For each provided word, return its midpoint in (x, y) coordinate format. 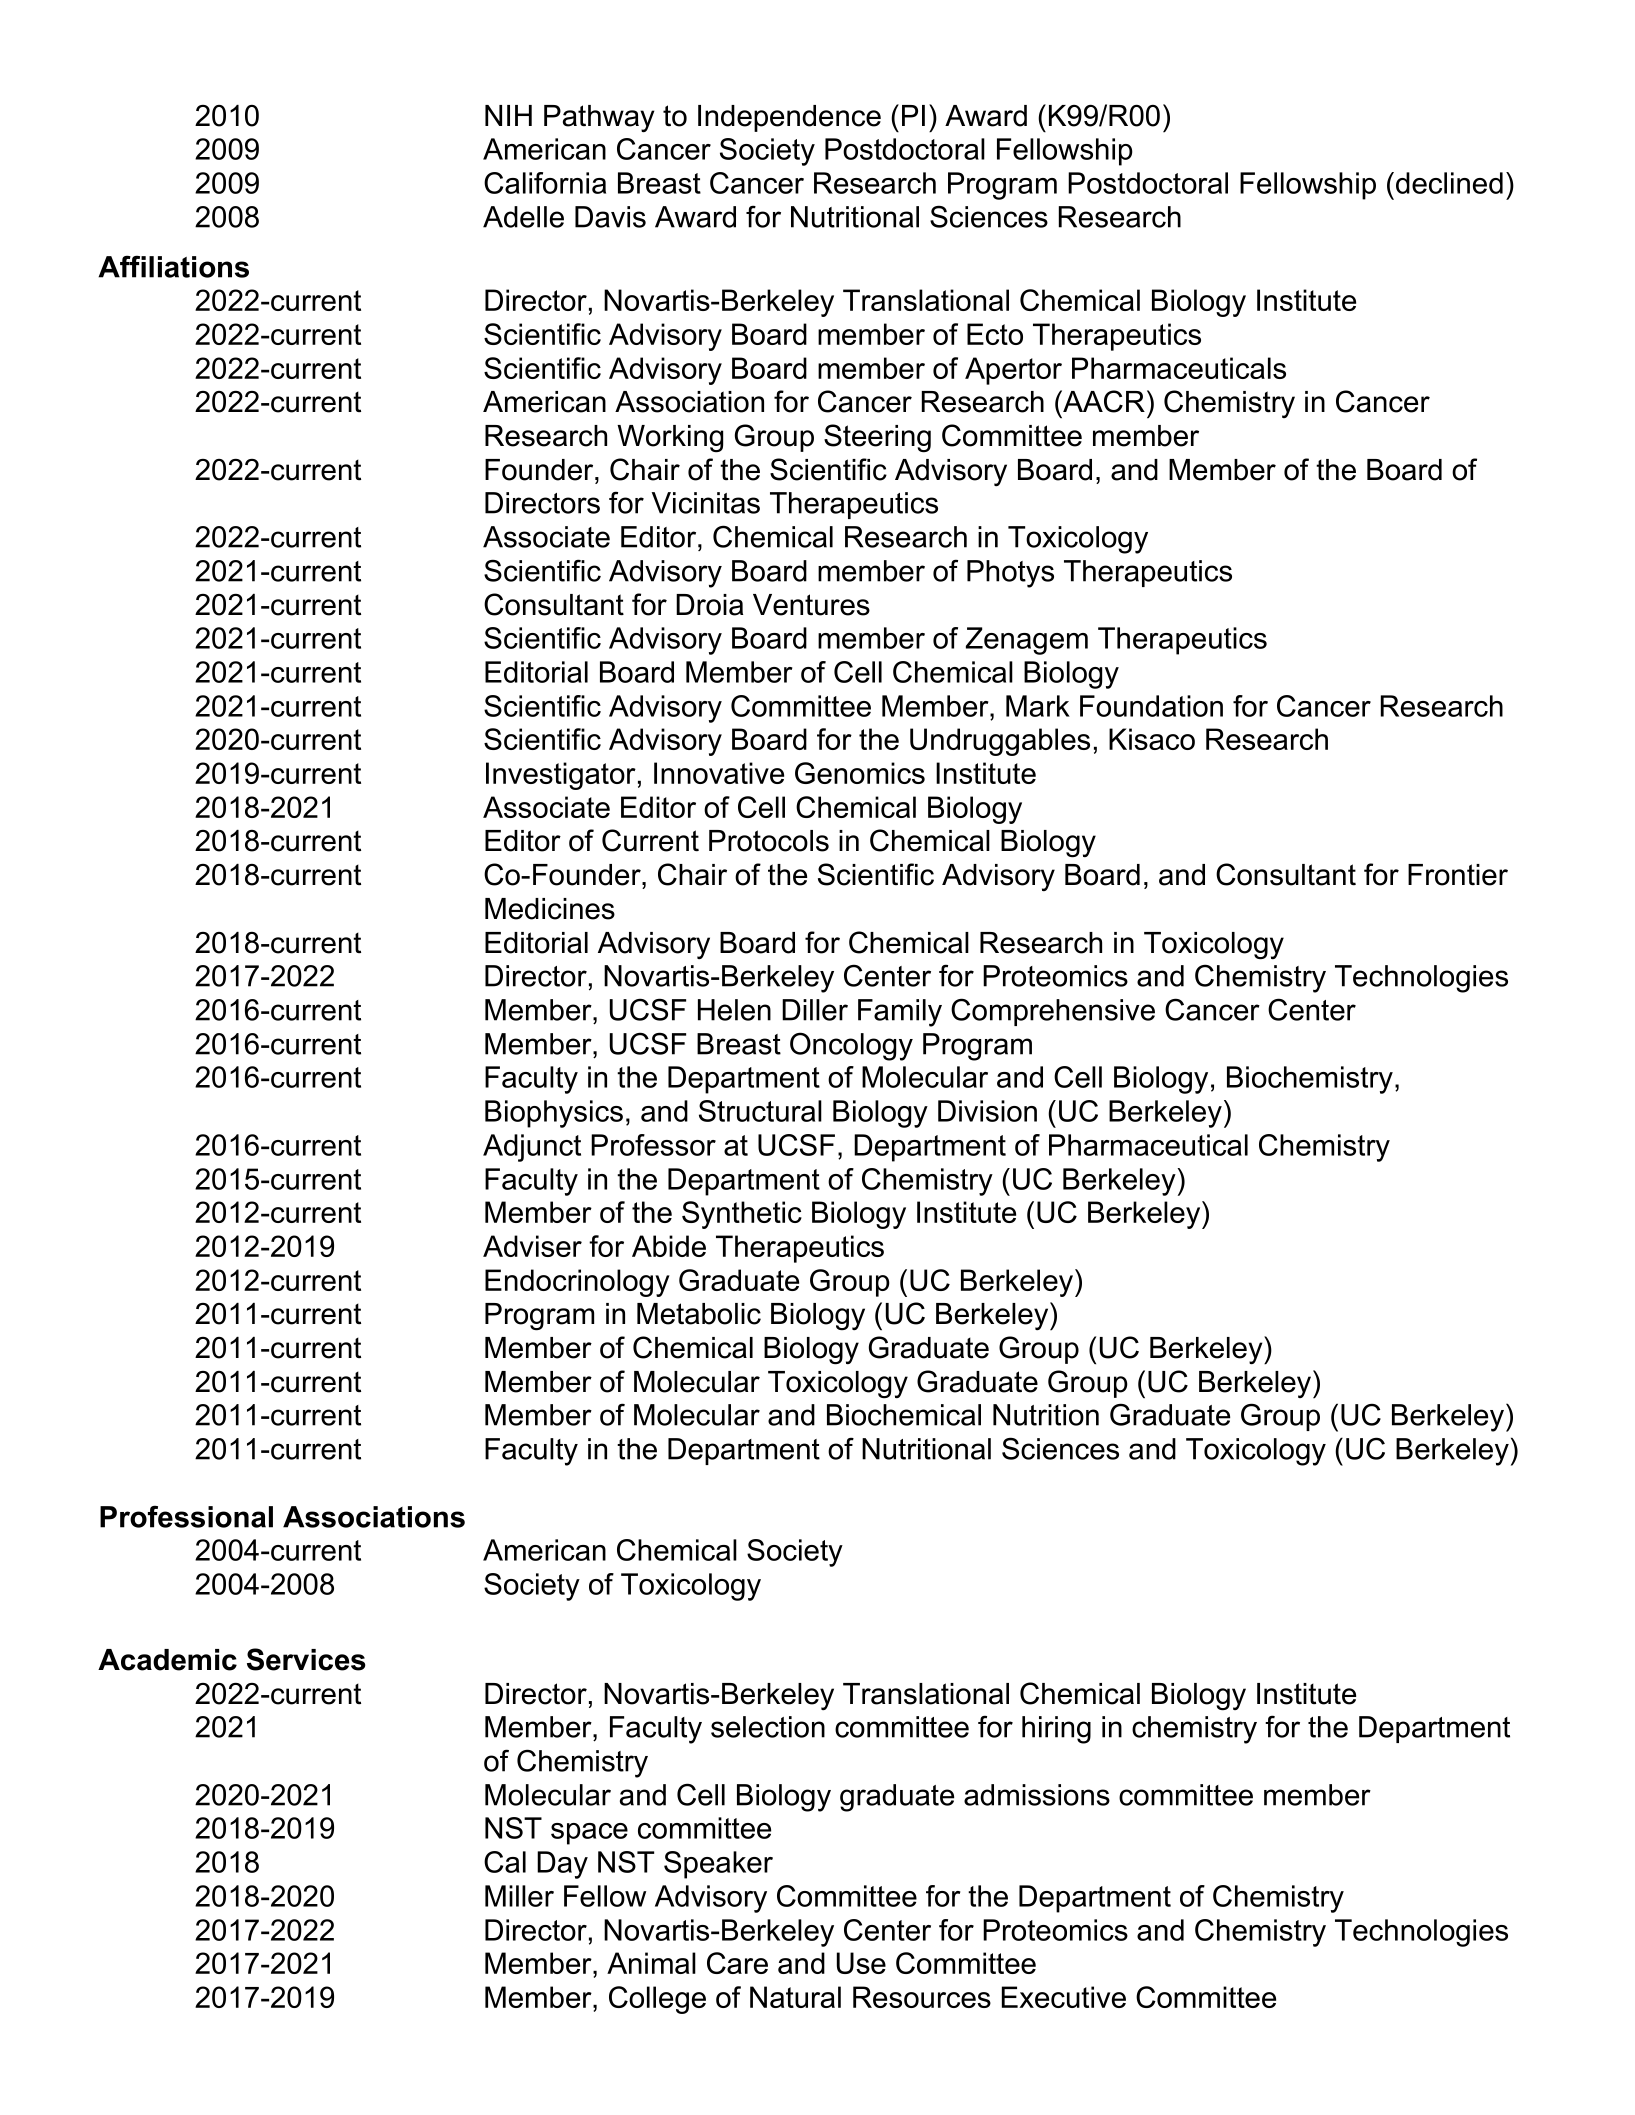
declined (1449, 183)
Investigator (561, 776)
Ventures (811, 605)
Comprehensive (1053, 1012)
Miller (519, 1896)
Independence (789, 118)
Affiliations (173, 266)
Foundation (1151, 706)
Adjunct (532, 1148)
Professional (186, 1516)
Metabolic (699, 1314)
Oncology (851, 1046)
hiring (1056, 1730)
